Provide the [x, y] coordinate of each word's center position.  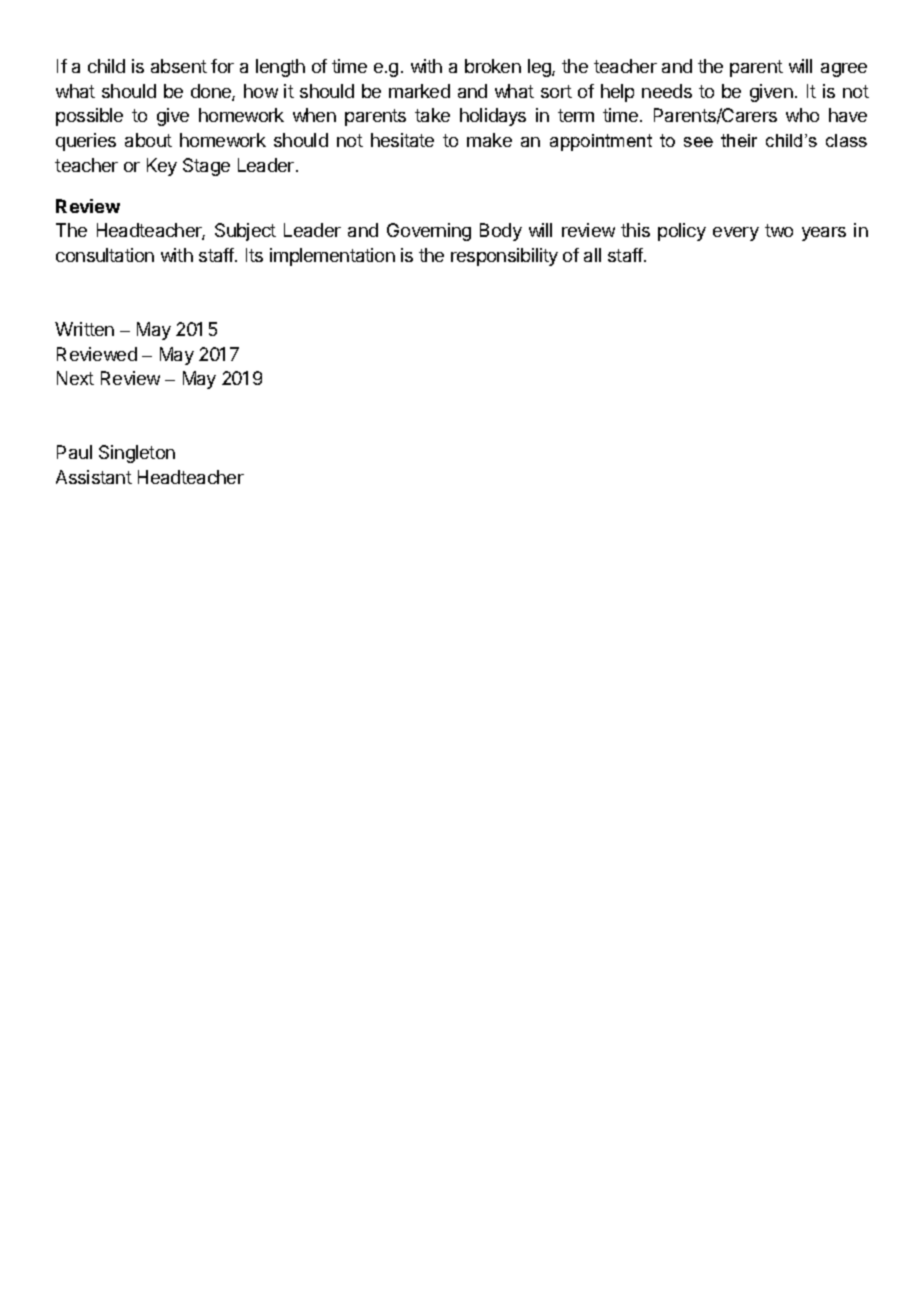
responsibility [504, 257]
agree [844, 70]
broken [493, 66]
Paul [74, 452]
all [592, 255]
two [779, 230]
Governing [429, 232]
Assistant [94, 477]
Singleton [137, 454]
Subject [245, 232]
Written [84, 329]
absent [179, 66]
